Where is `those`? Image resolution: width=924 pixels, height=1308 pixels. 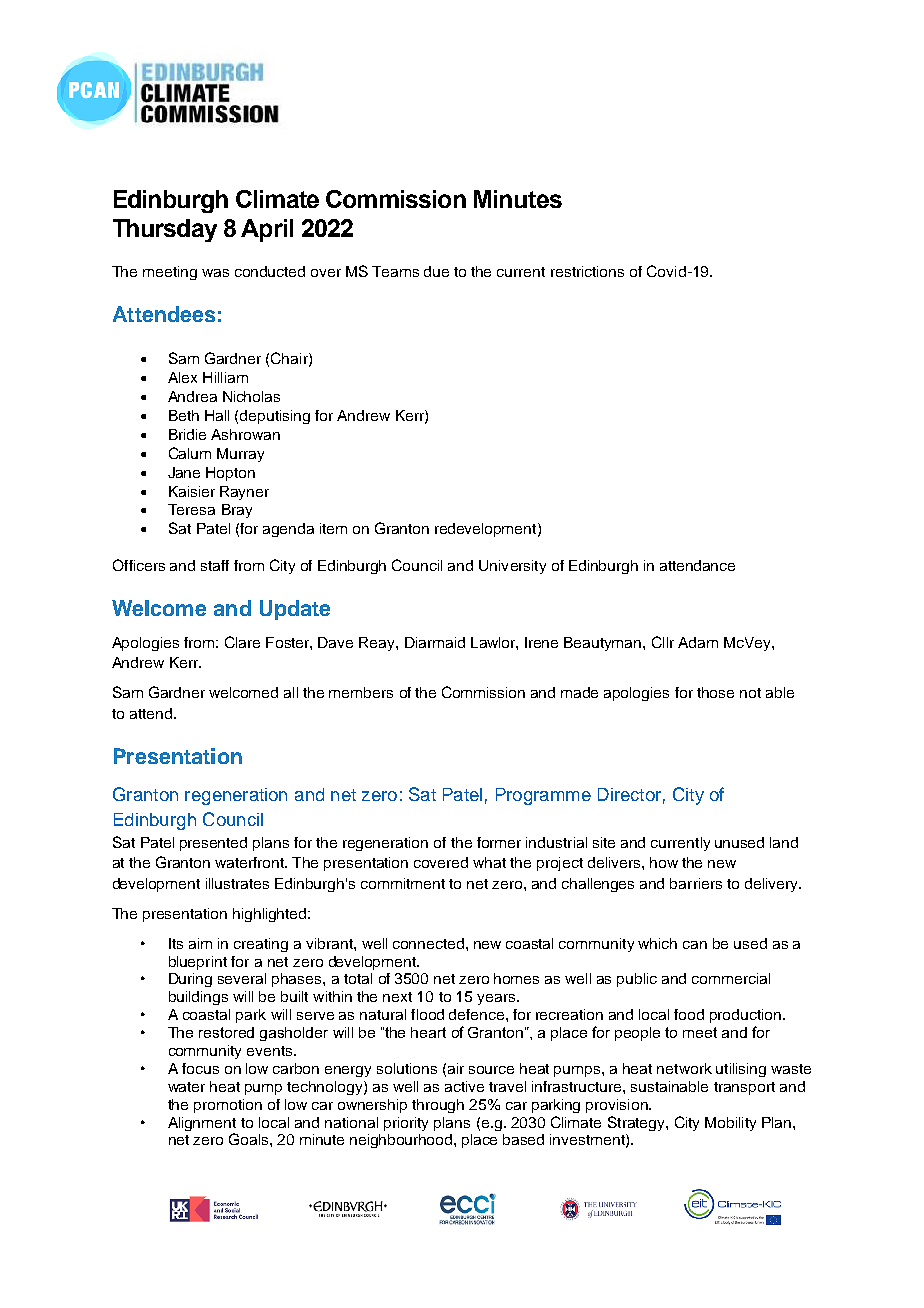
those is located at coordinates (715, 692).
